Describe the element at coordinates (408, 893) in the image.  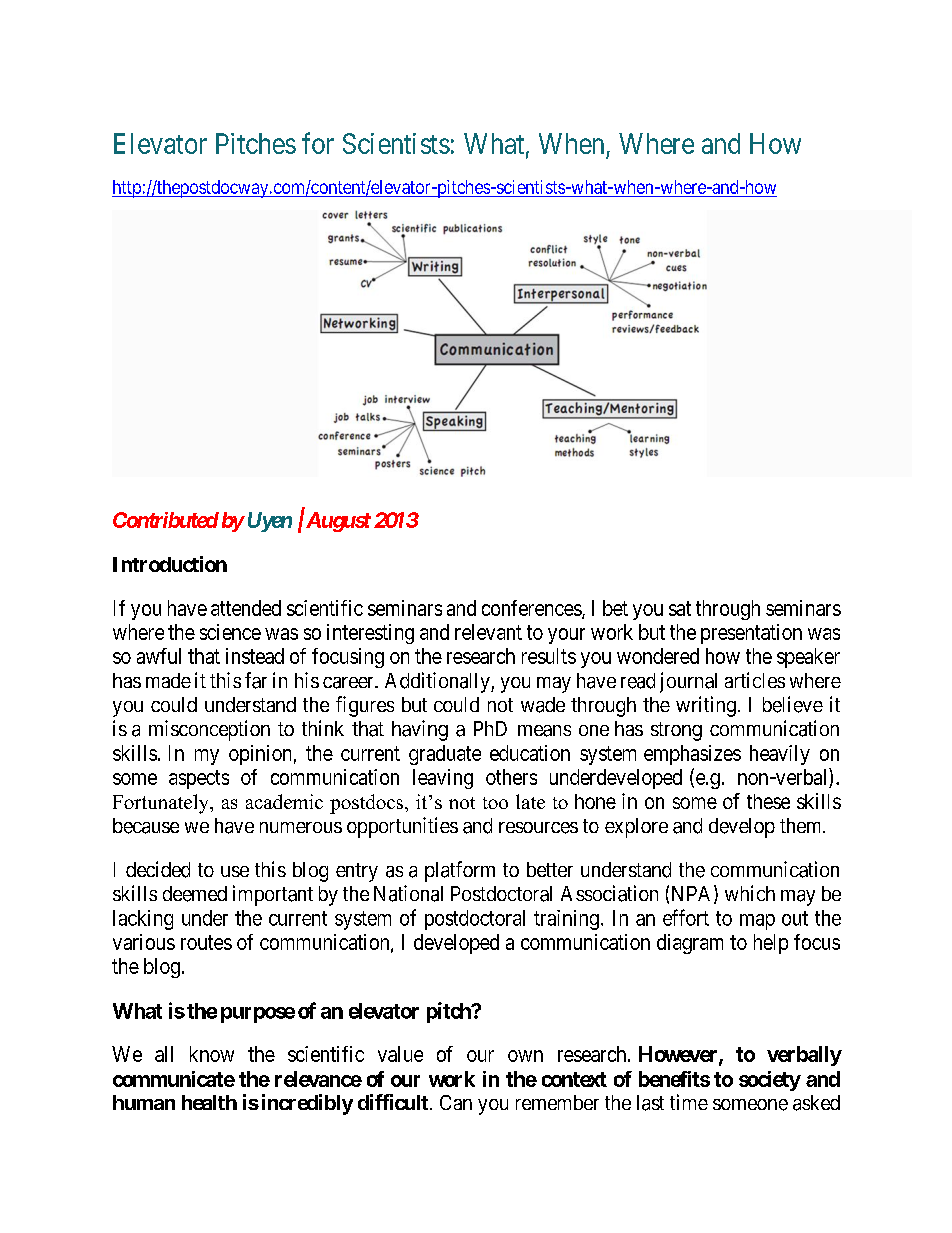
I see `National` at that location.
